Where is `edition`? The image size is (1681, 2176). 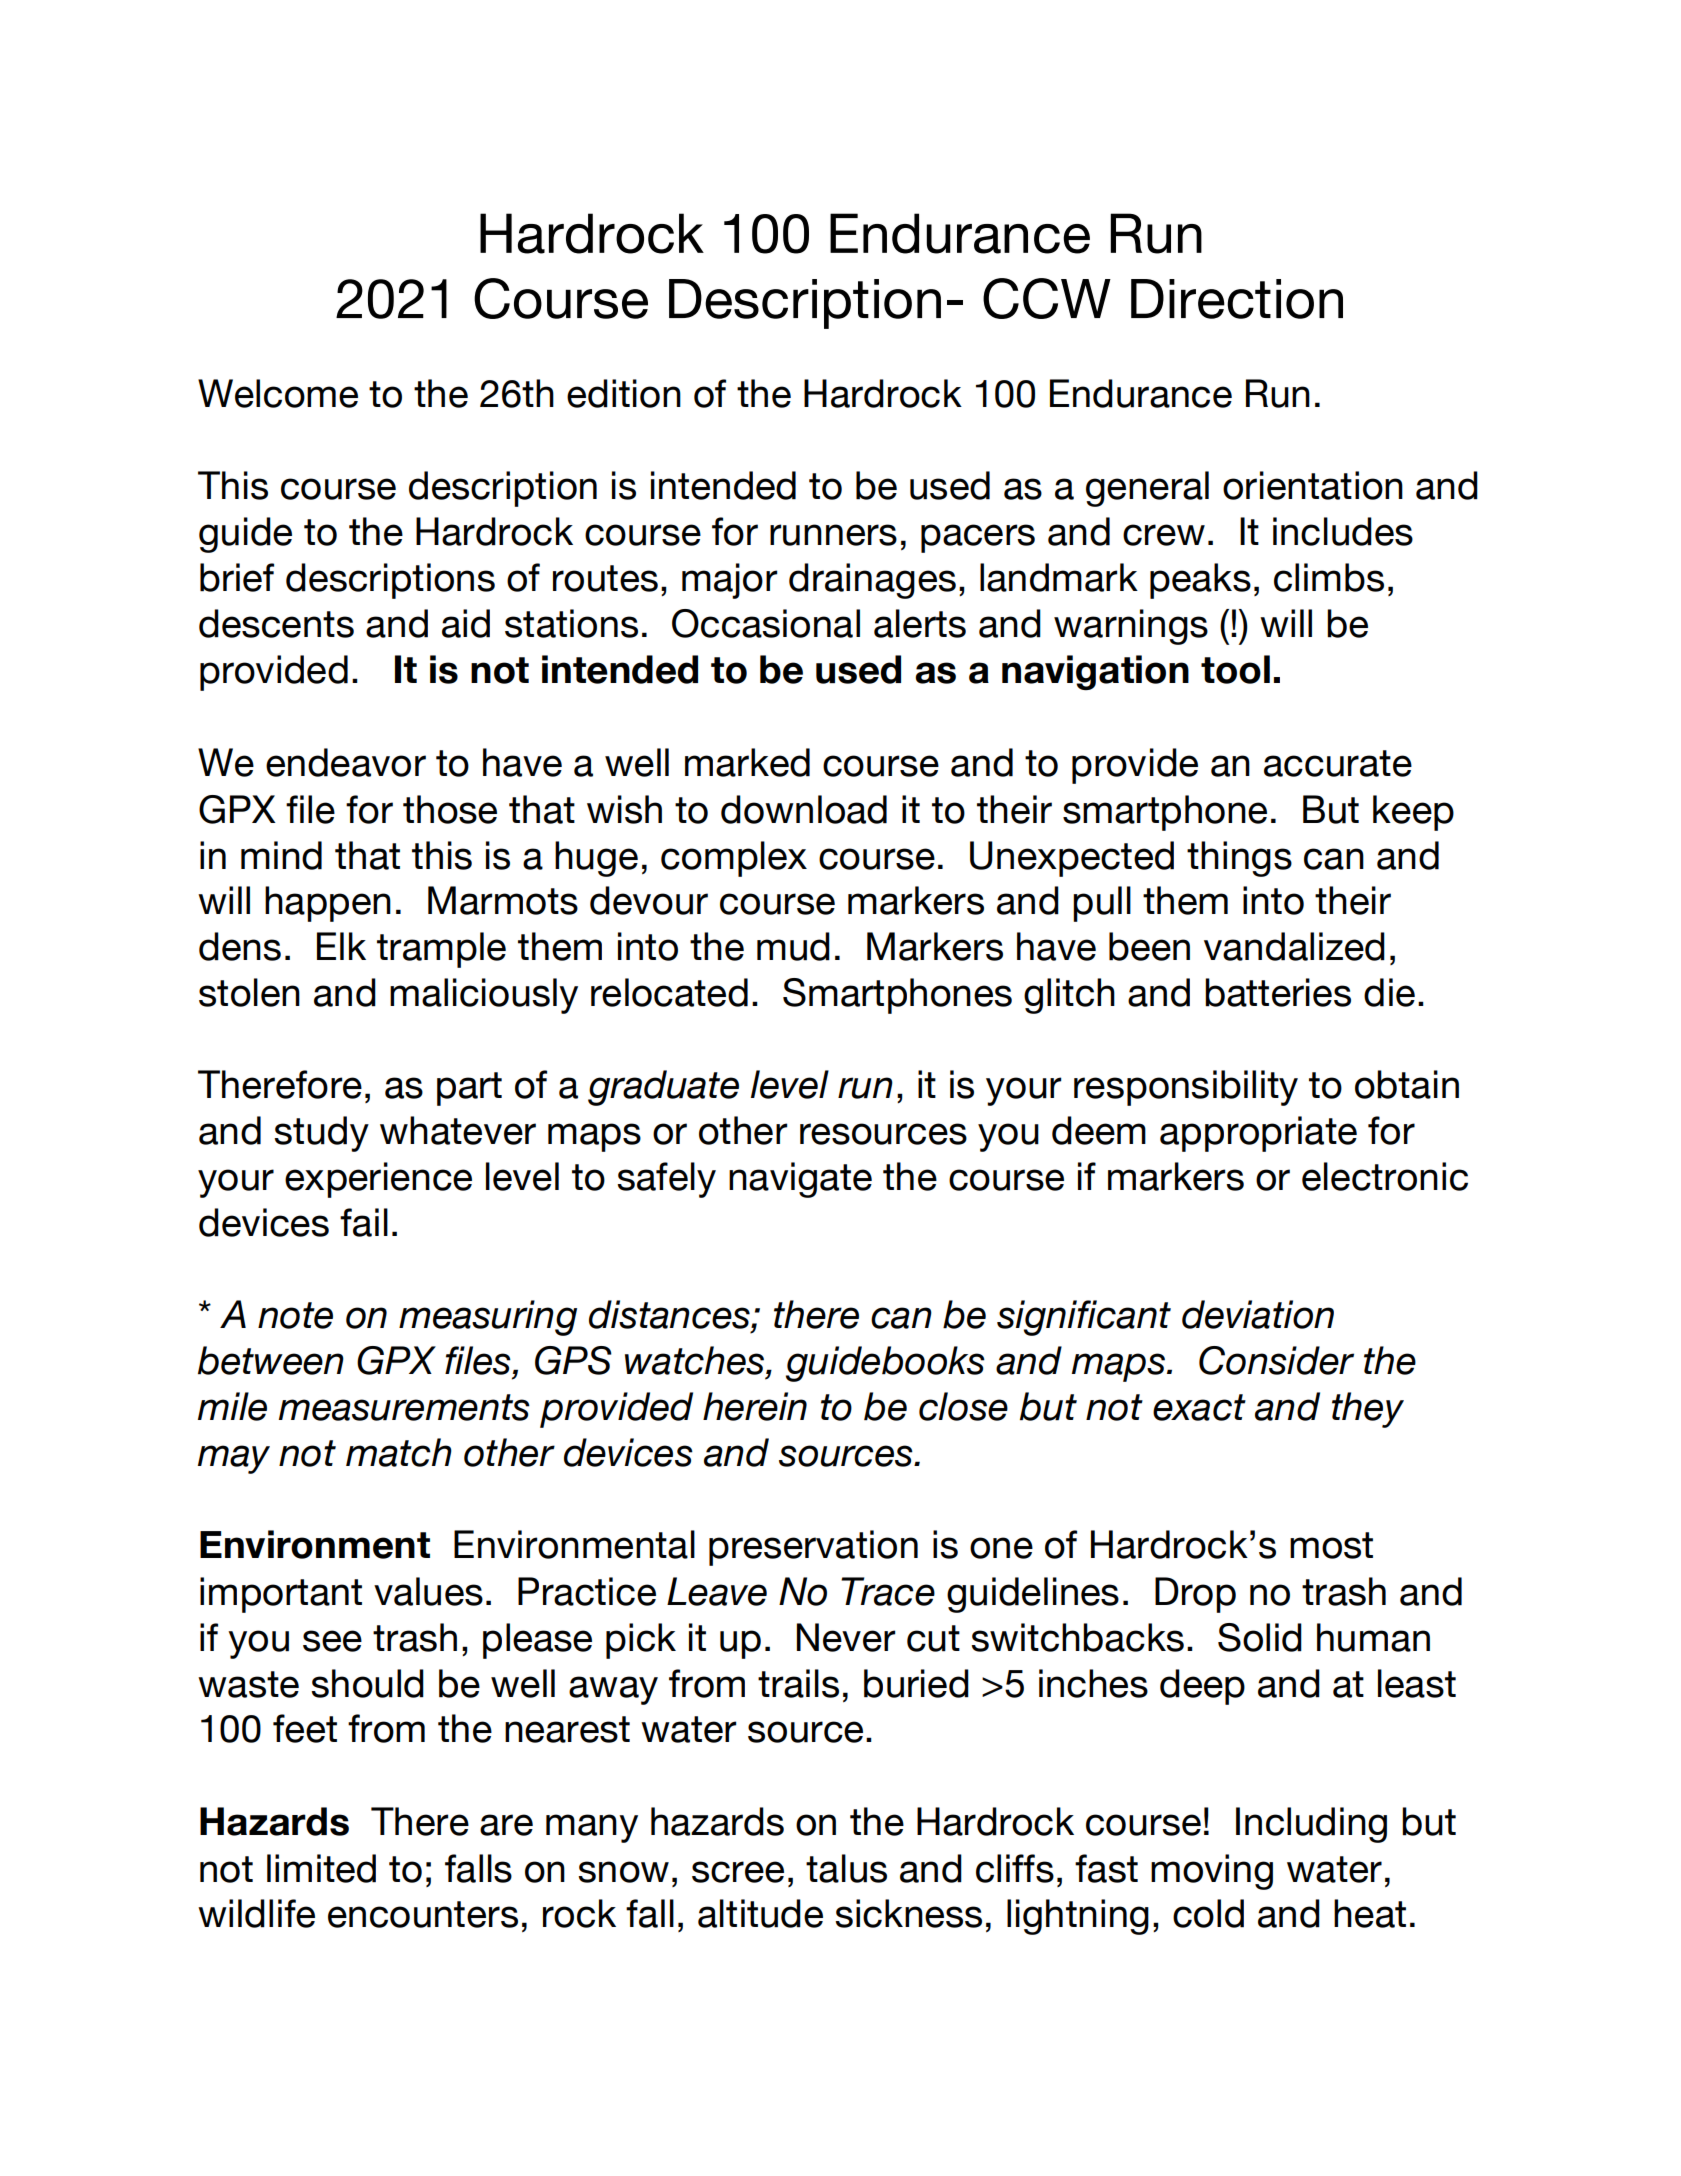 edition is located at coordinates (624, 393).
